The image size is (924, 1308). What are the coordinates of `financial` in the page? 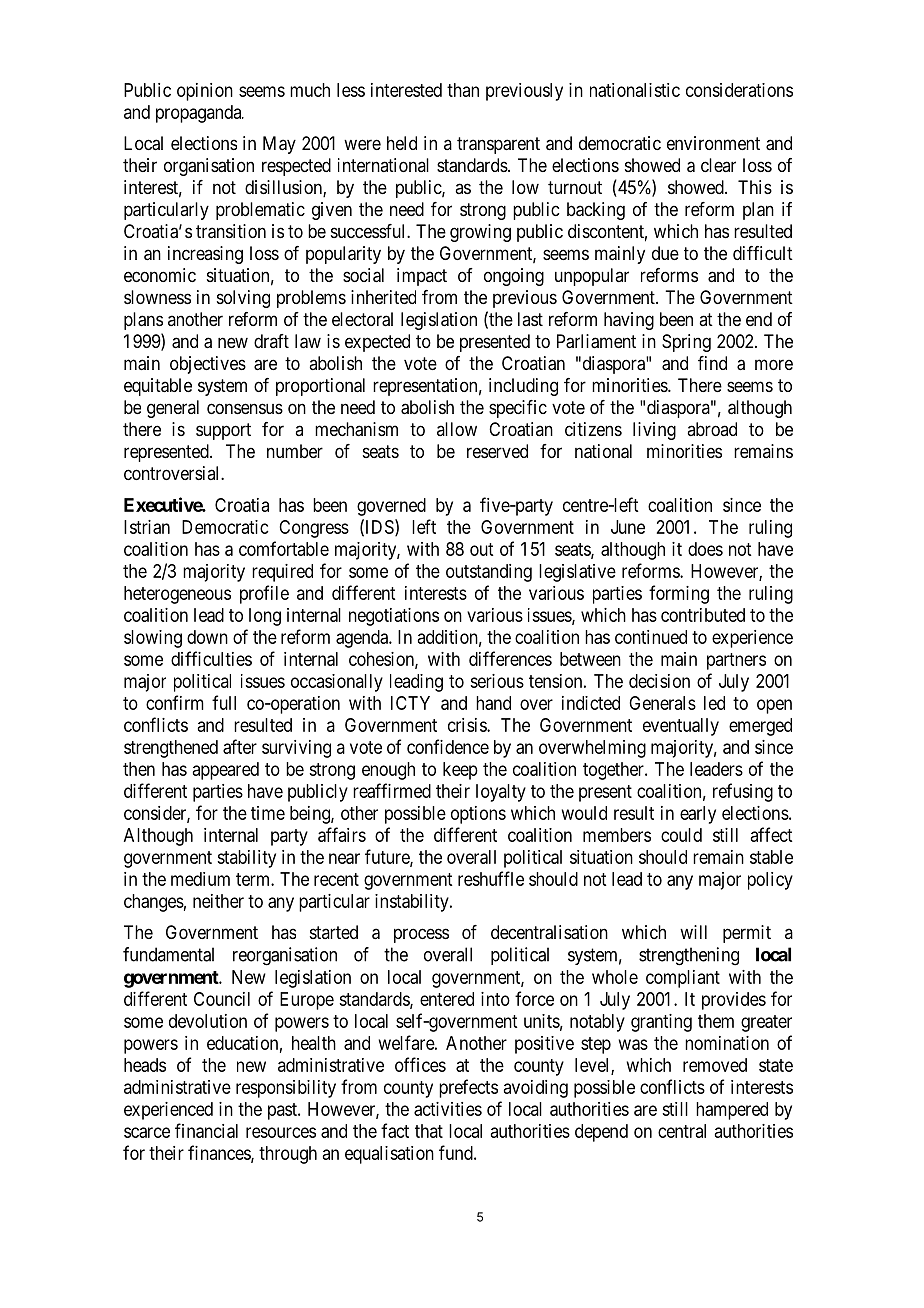 It's located at (206, 1130).
